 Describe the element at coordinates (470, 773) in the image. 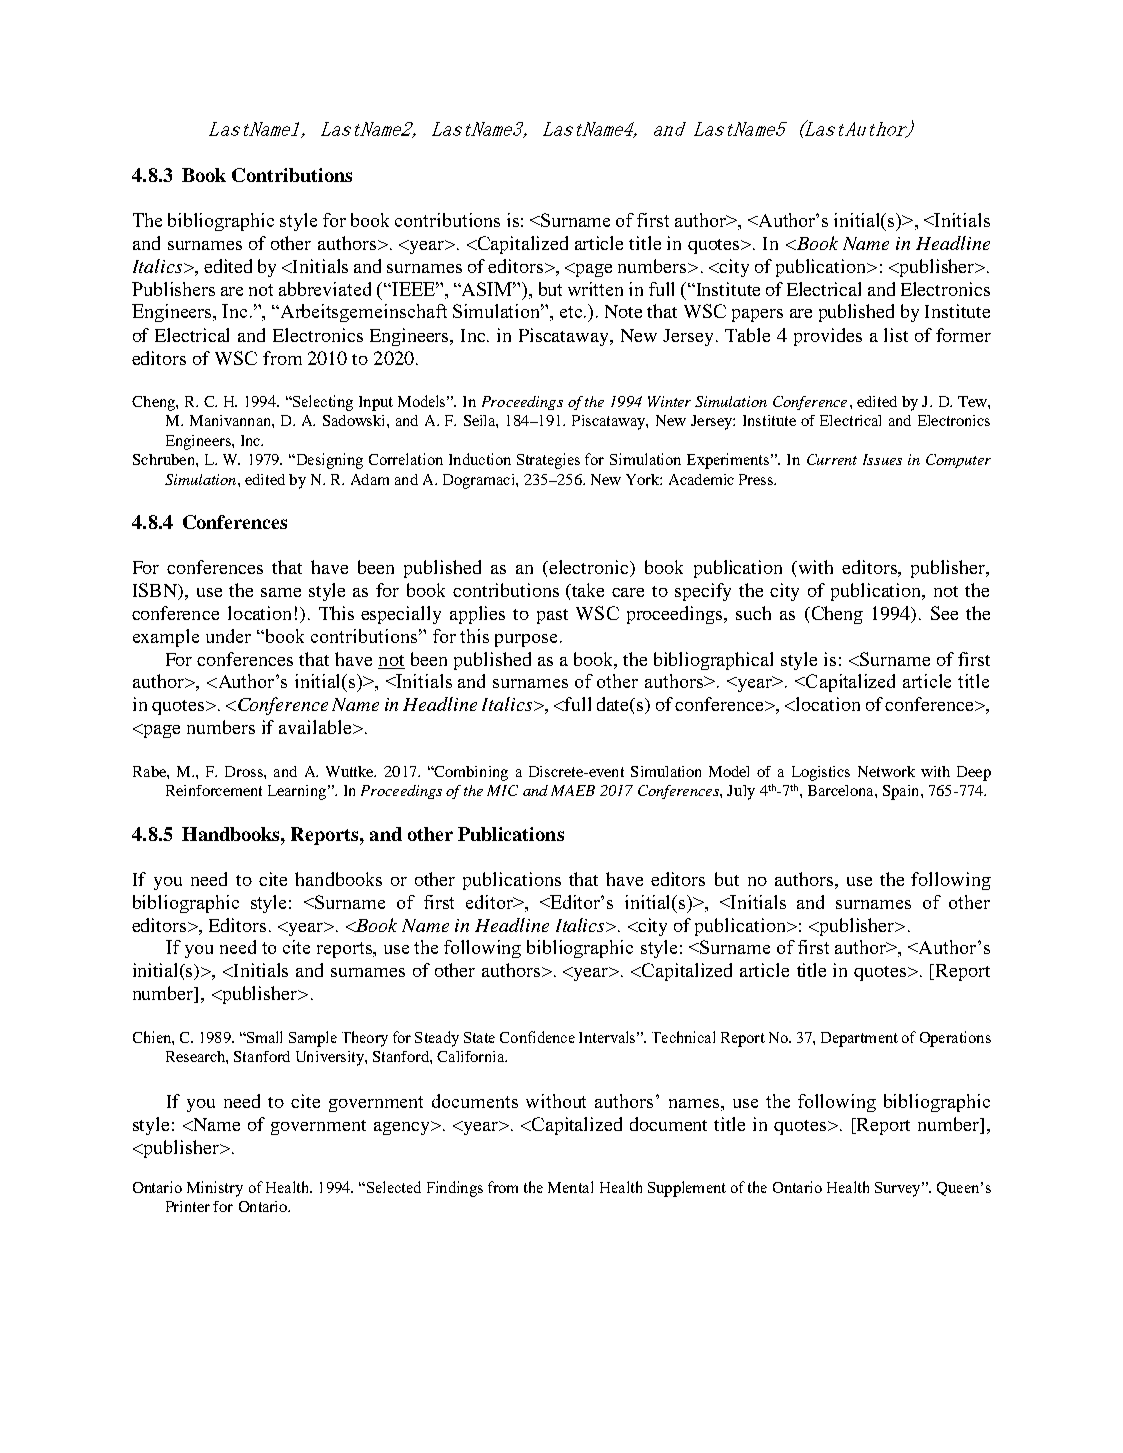

I see `Combining` at that location.
